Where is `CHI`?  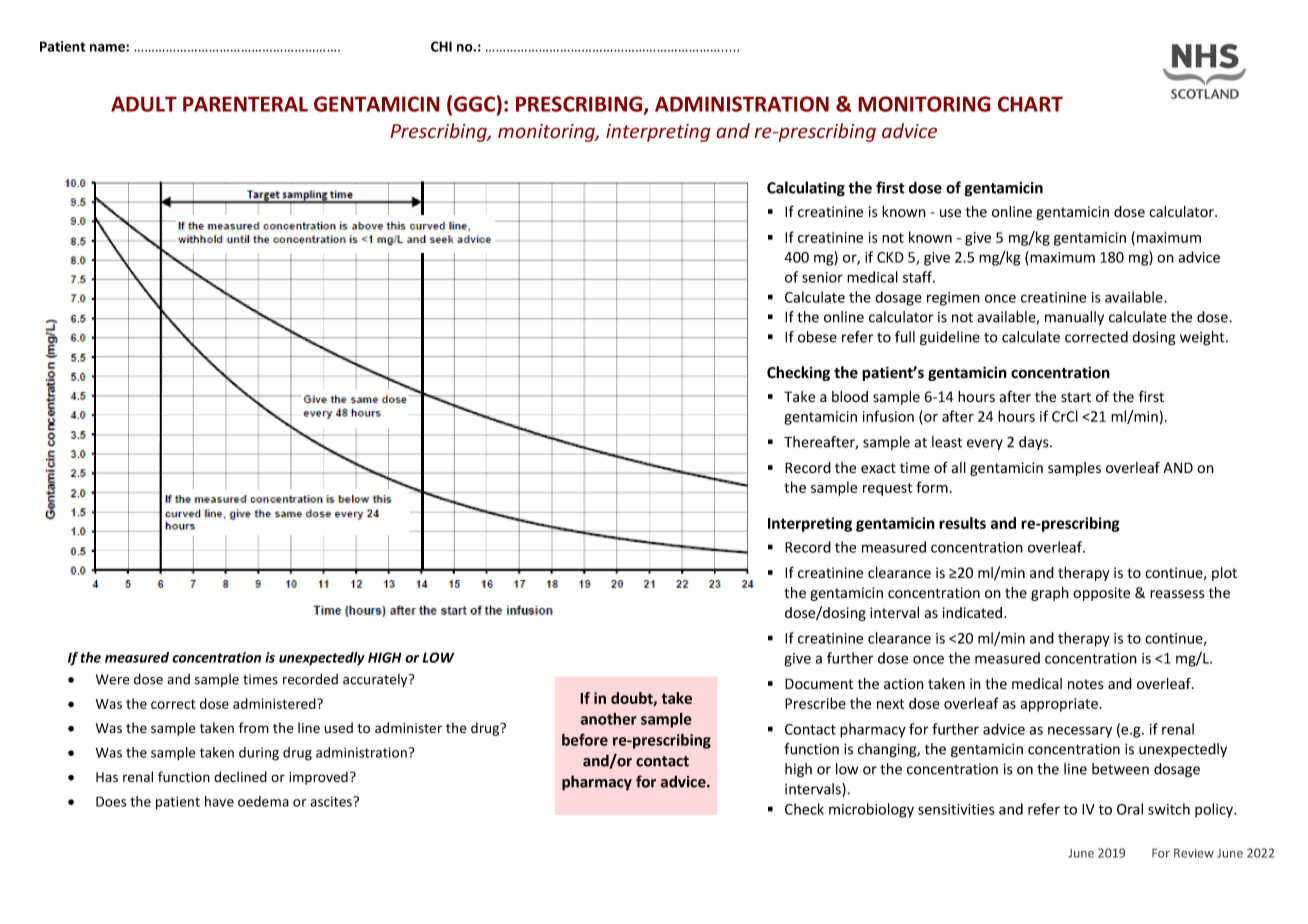
CHI is located at coordinates (441, 46).
